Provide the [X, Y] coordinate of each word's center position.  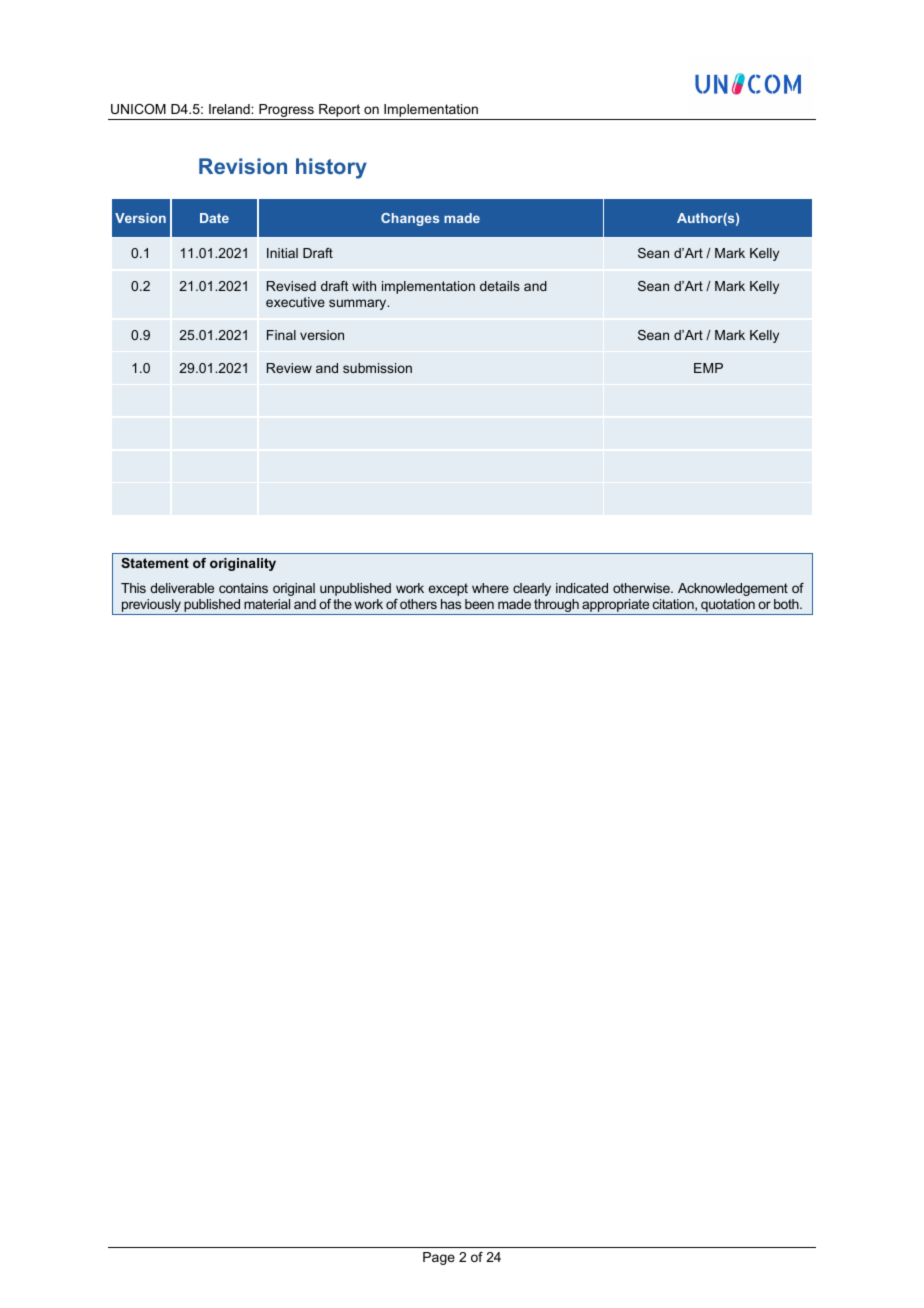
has [451, 604]
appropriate [616, 607]
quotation [728, 607]
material [267, 604]
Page [439, 1258]
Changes [410, 219]
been [479, 604]
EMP [708, 368]
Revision [243, 166]
